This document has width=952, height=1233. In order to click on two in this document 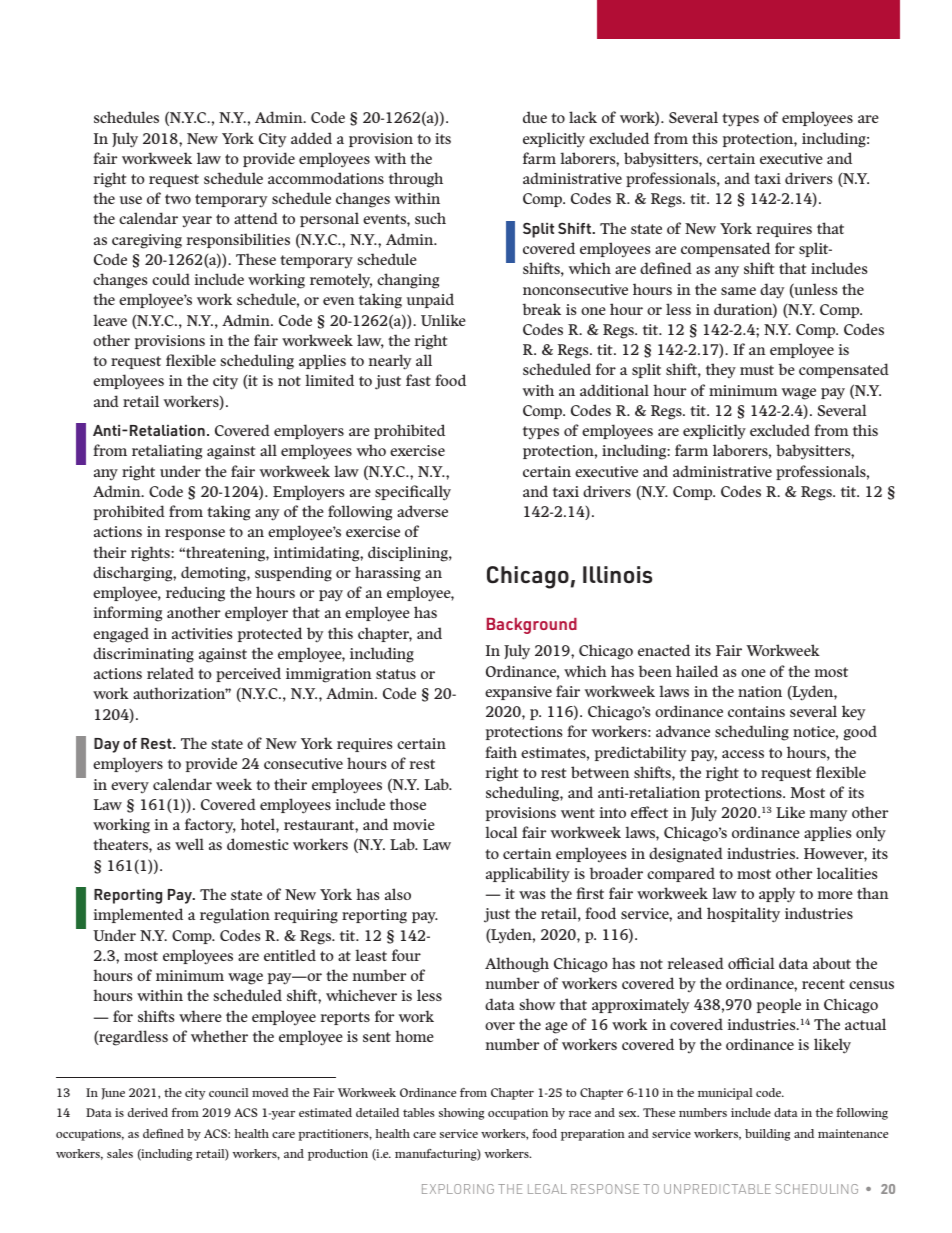, I will do `click(178, 199)`.
